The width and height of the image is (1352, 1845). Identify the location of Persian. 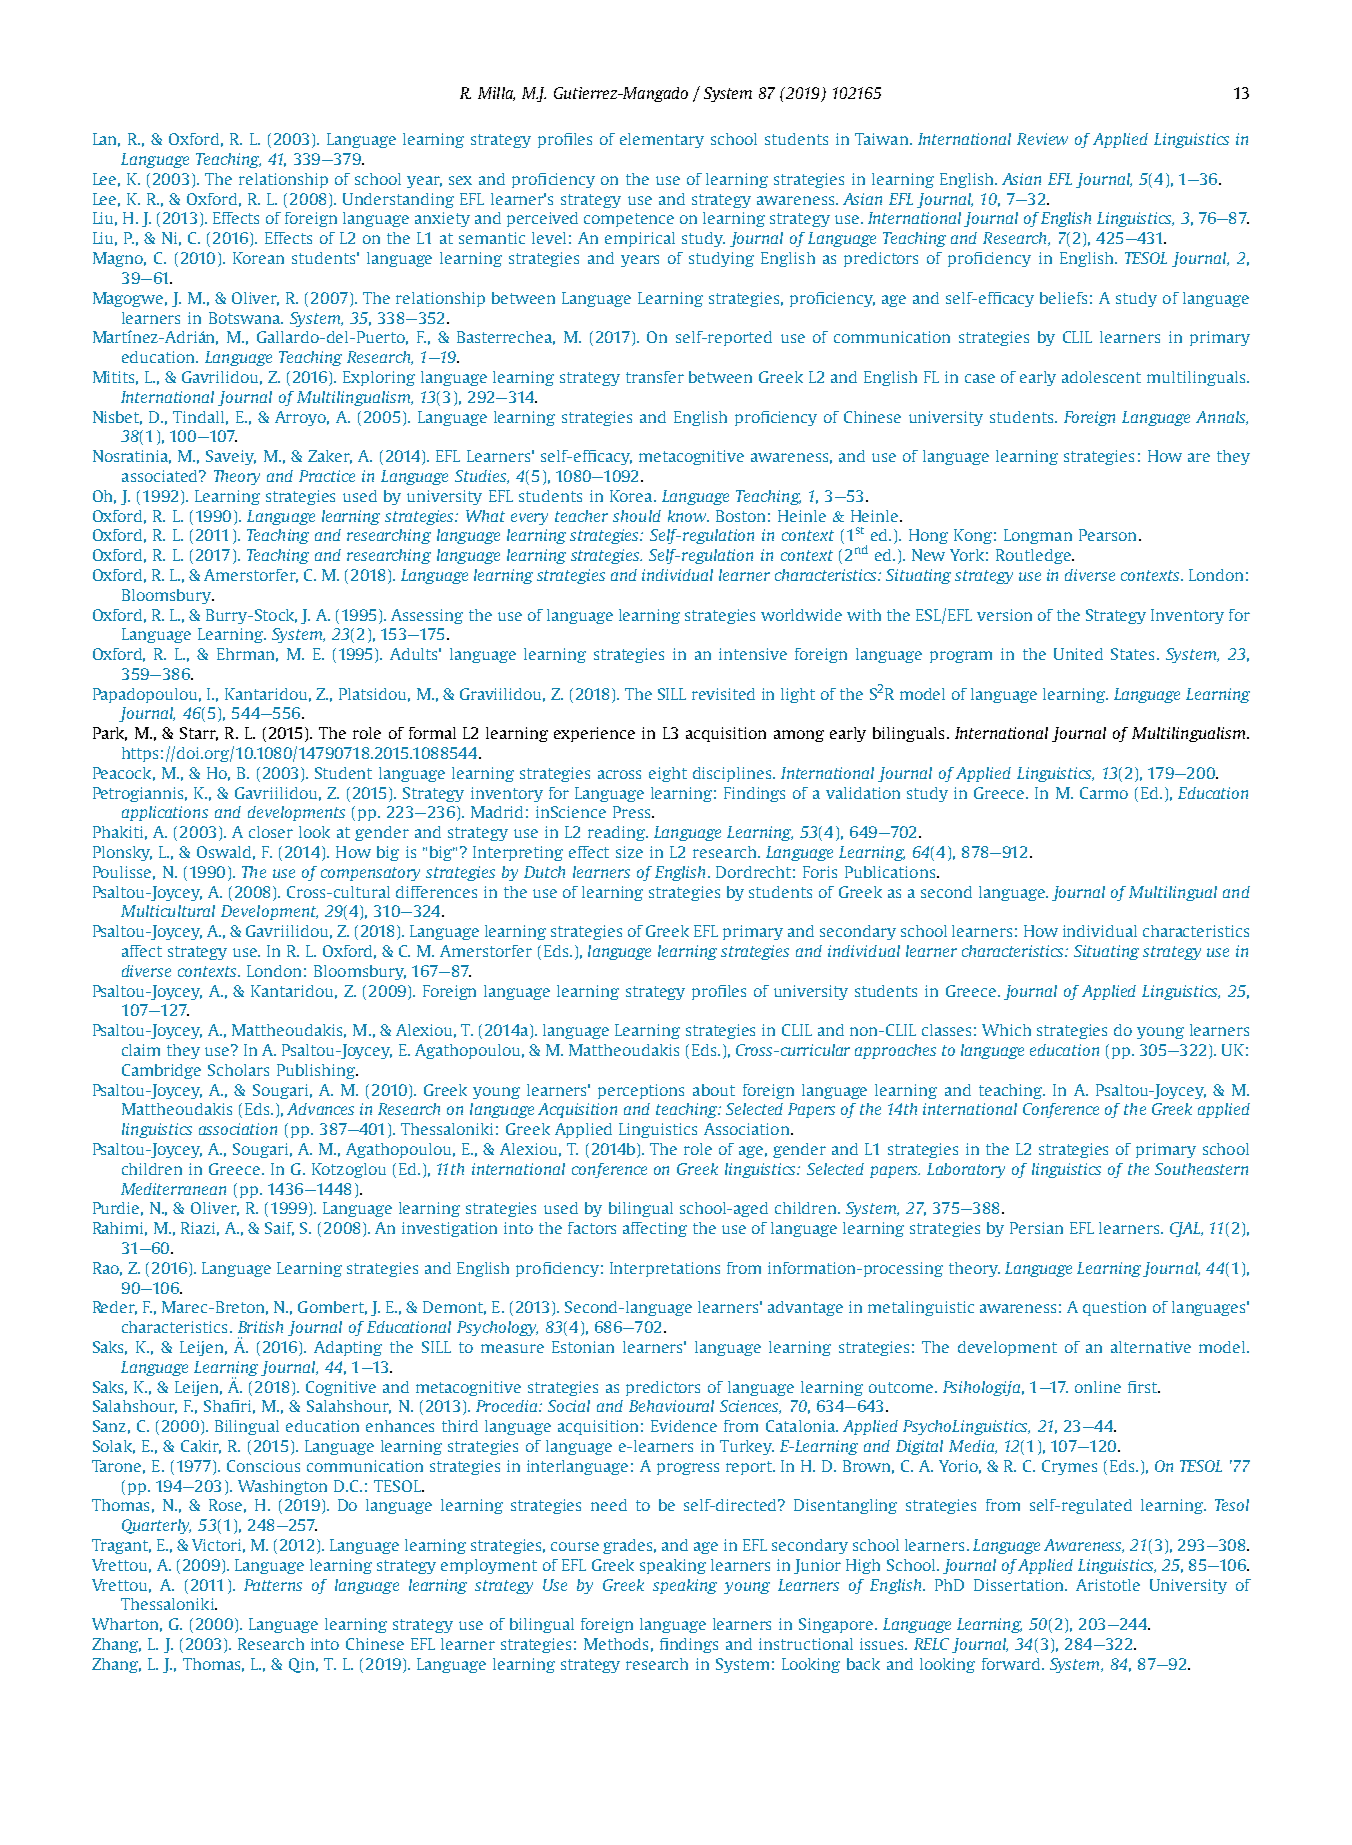
(1036, 1228).
